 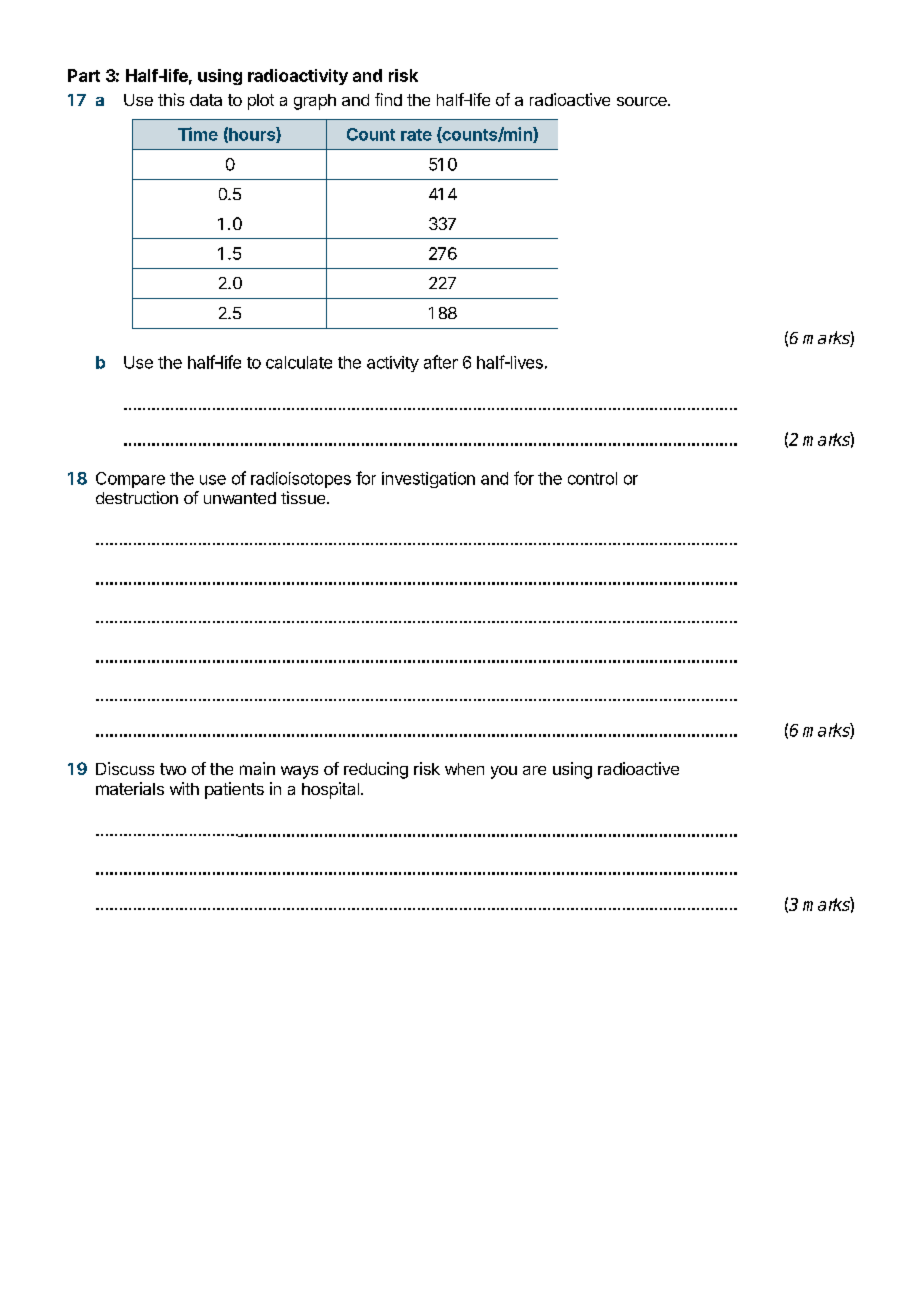 What do you see at coordinates (198, 134) in the image?
I see `Time` at bounding box center [198, 134].
